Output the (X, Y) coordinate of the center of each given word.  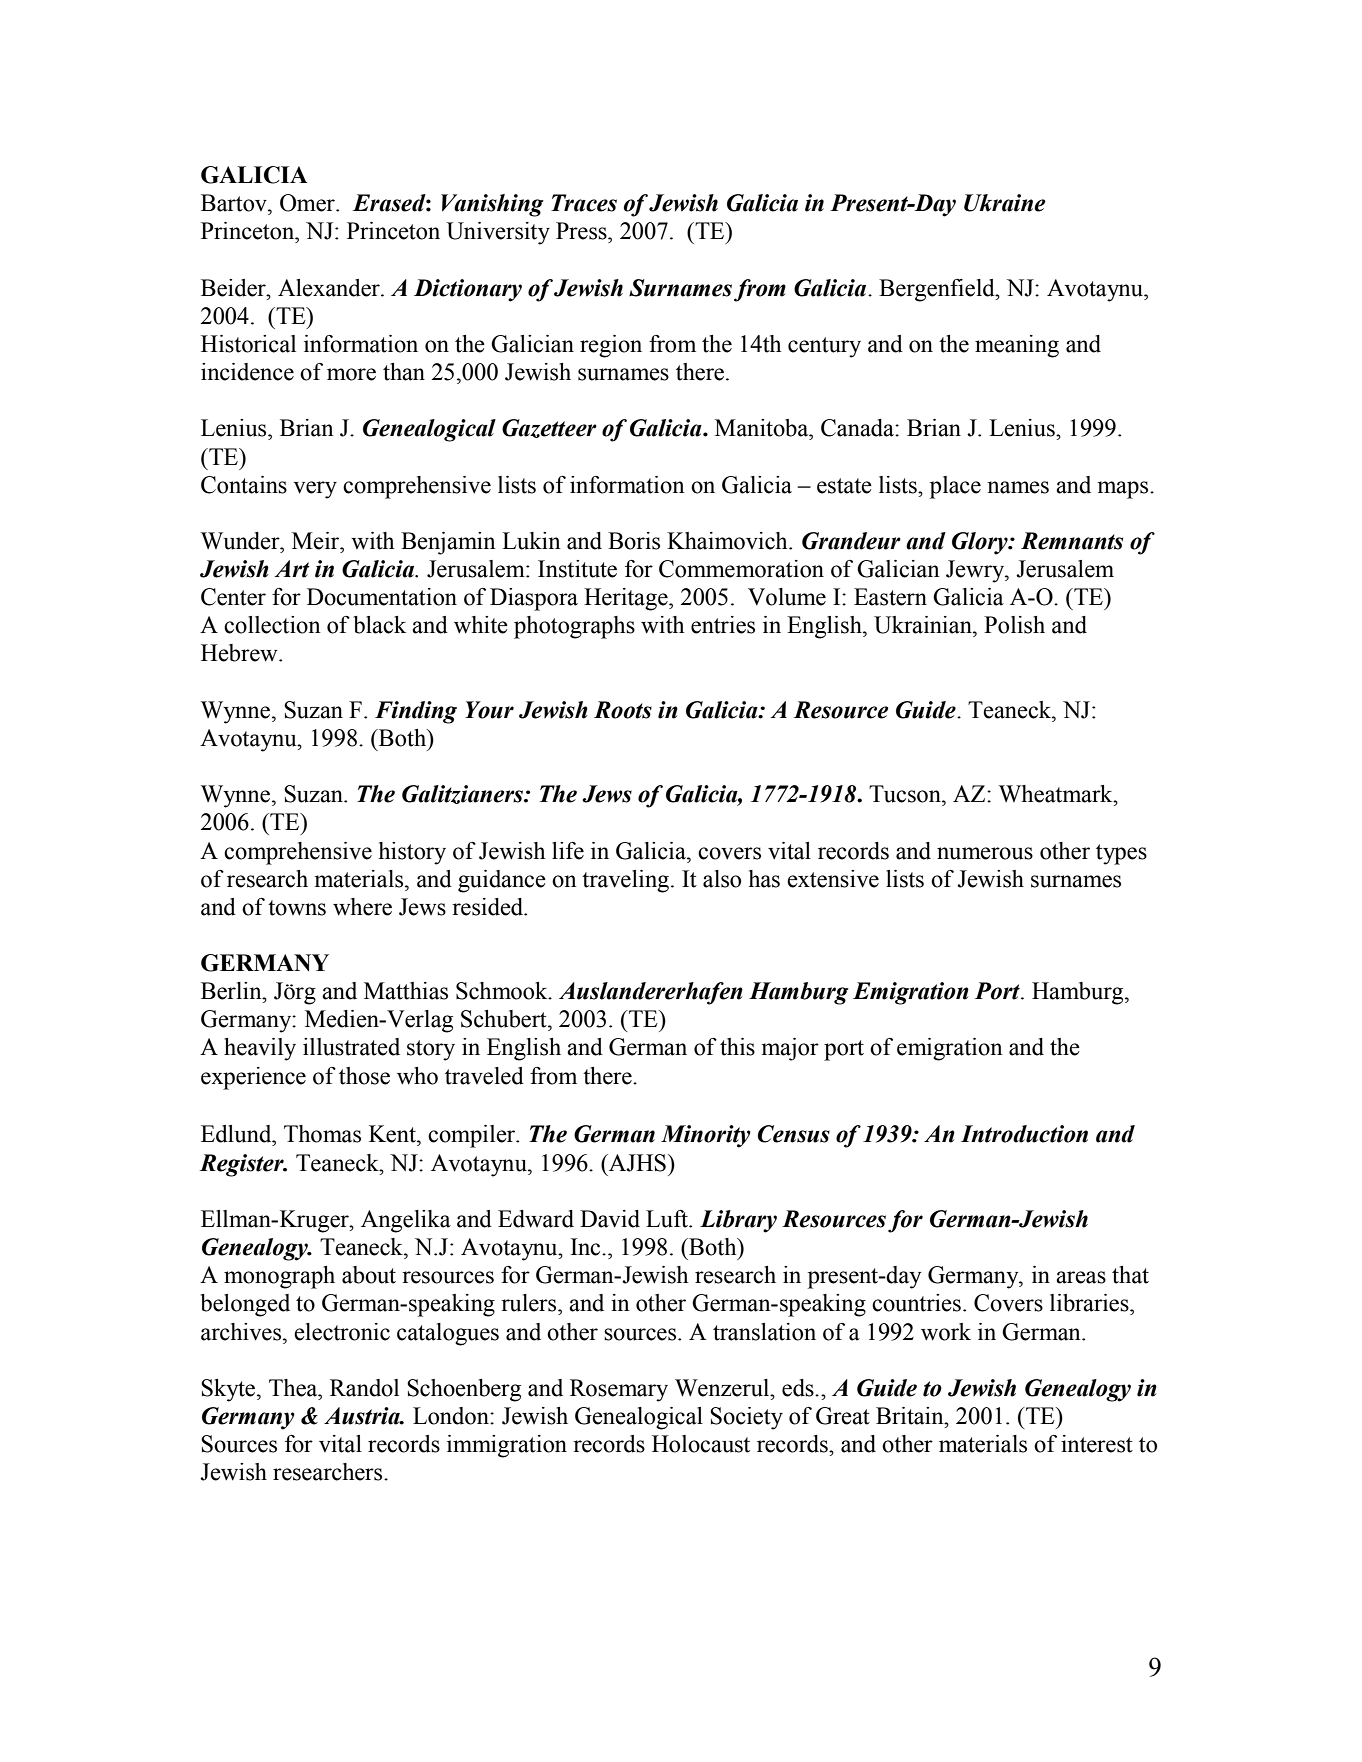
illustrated (351, 1047)
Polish (1014, 625)
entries (723, 625)
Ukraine (1005, 203)
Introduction (1024, 1134)
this (737, 1047)
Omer (308, 203)
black (380, 625)
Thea (294, 1388)
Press (582, 231)
